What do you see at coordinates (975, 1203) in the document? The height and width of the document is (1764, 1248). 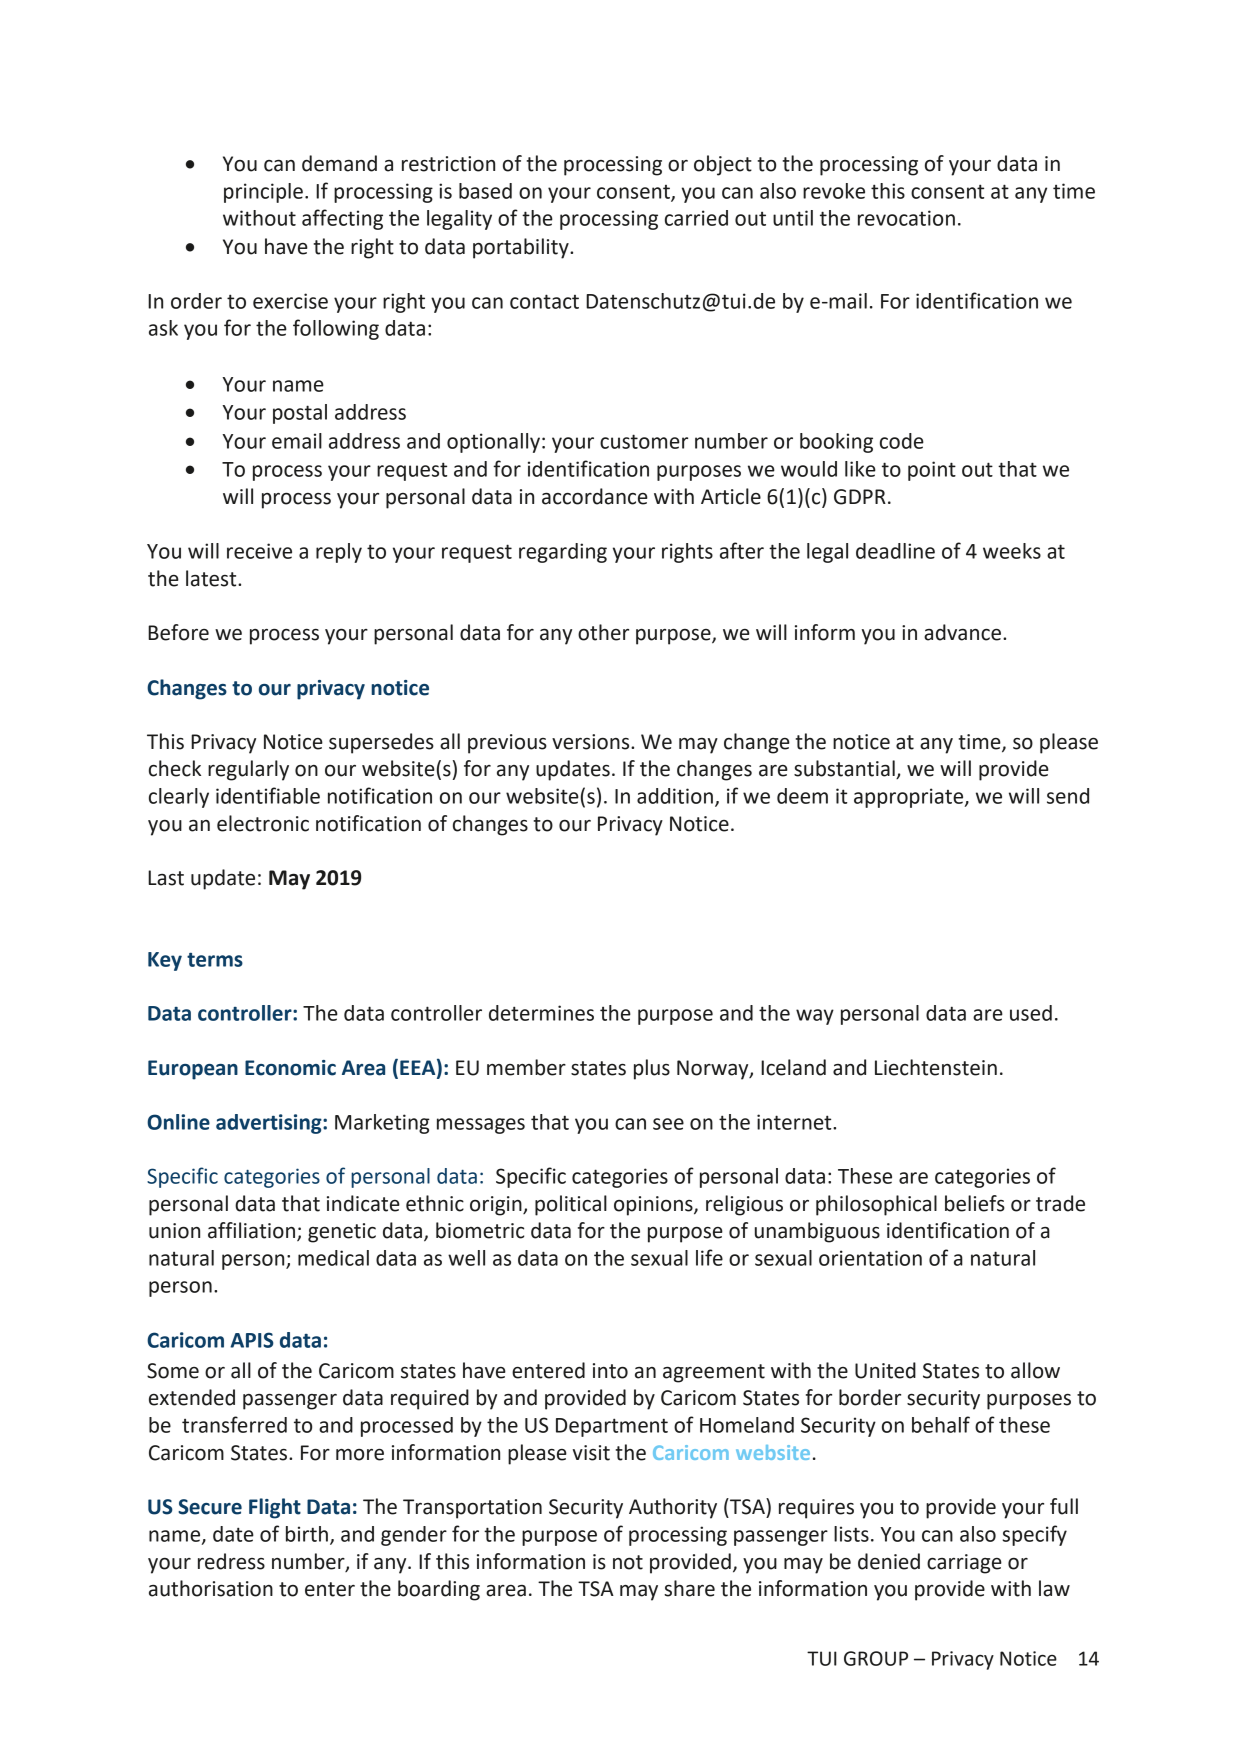 I see `beliefs` at bounding box center [975, 1203].
